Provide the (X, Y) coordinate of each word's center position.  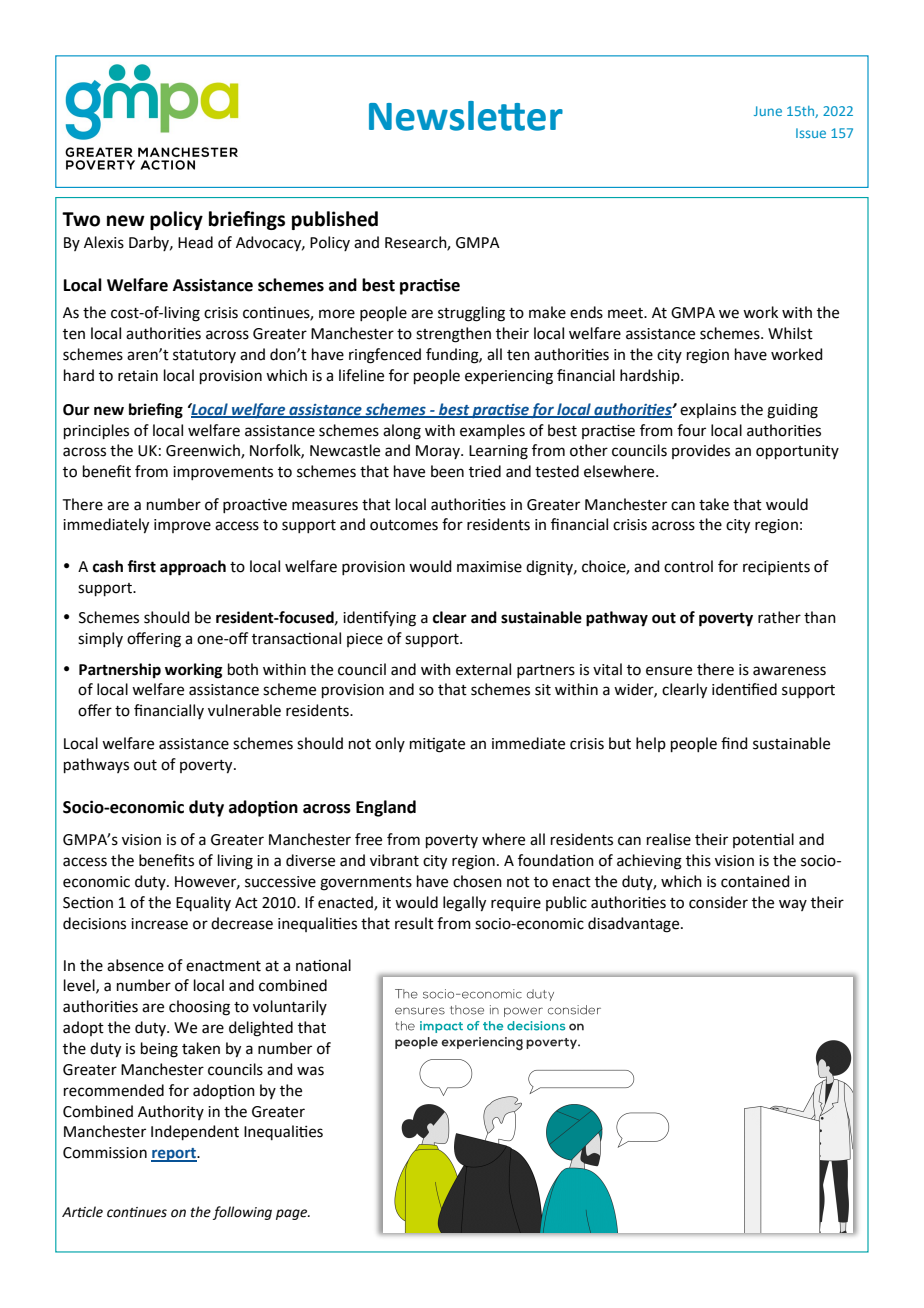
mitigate (437, 745)
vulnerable (244, 710)
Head (195, 242)
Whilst (790, 333)
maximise (489, 567)
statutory (204, 356)
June (768, 111)
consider (718, 902)
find (734, 743)
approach (193, 568)
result (414, 923)
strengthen (453, 335)
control (688, 566)
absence (135, 965)
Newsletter (466, 116)
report (174, 1155)
